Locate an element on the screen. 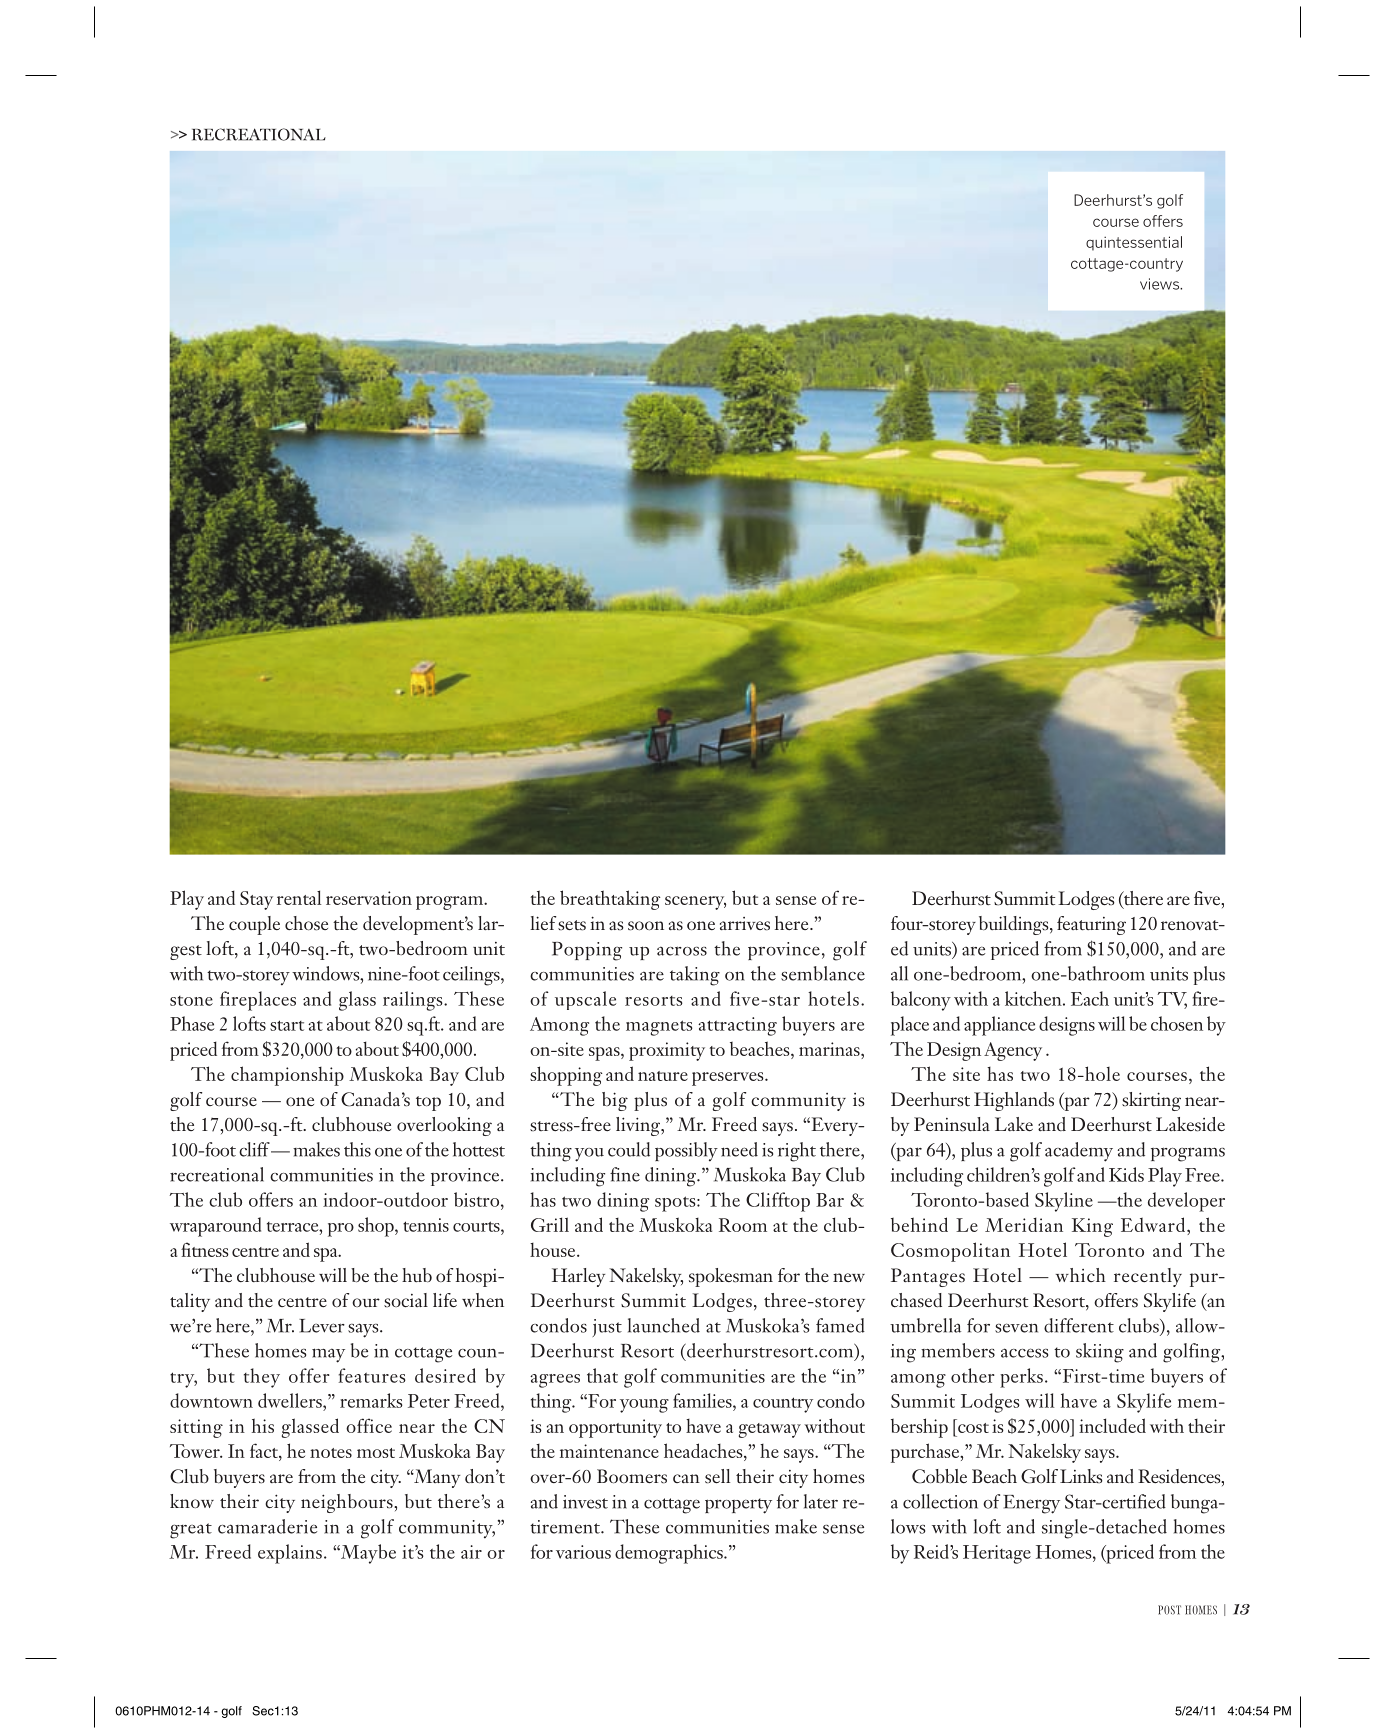 This screenshot has width=1395, height=1734. wraparound is located at coordinates (215, 1227).
